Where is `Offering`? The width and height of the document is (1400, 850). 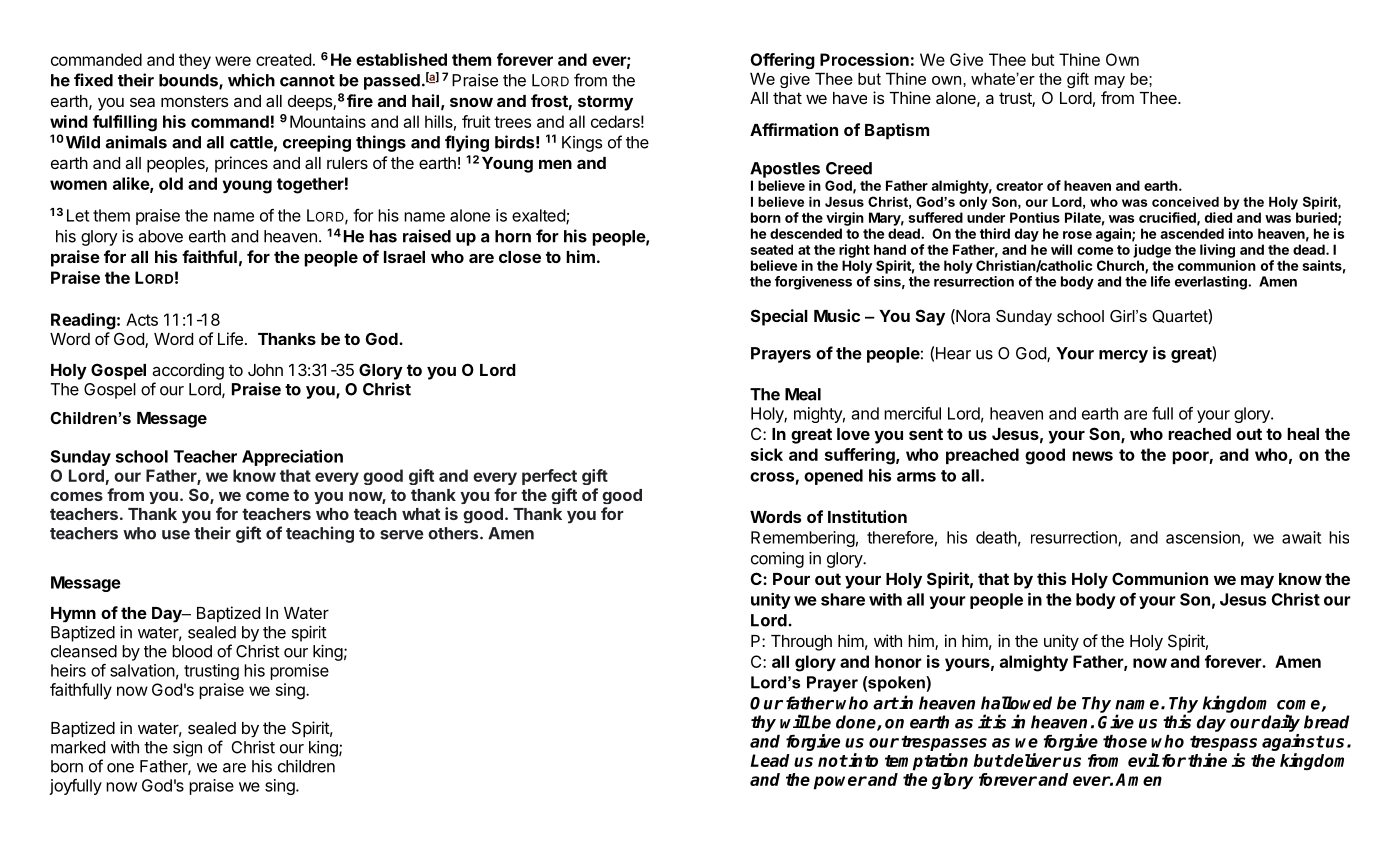
Offering is located at coordinates (783, 61).
